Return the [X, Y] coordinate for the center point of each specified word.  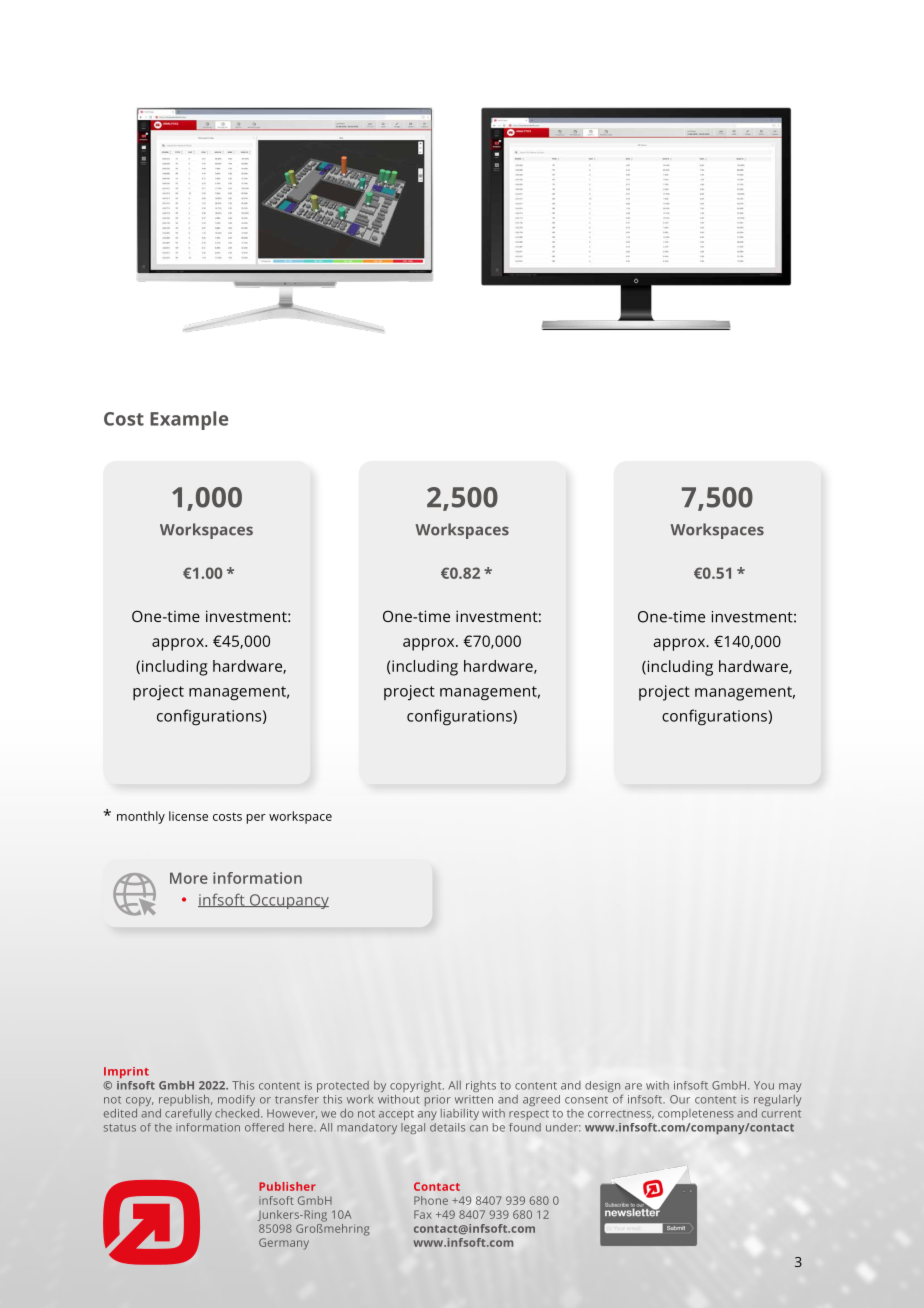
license [188, 816]
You [764, 1085]
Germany [284, 1244]
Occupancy [288, 901]
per [256, 819]
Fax [423, 1214]
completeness [696, 1114]
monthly [141, 817]
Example [189, 420]
